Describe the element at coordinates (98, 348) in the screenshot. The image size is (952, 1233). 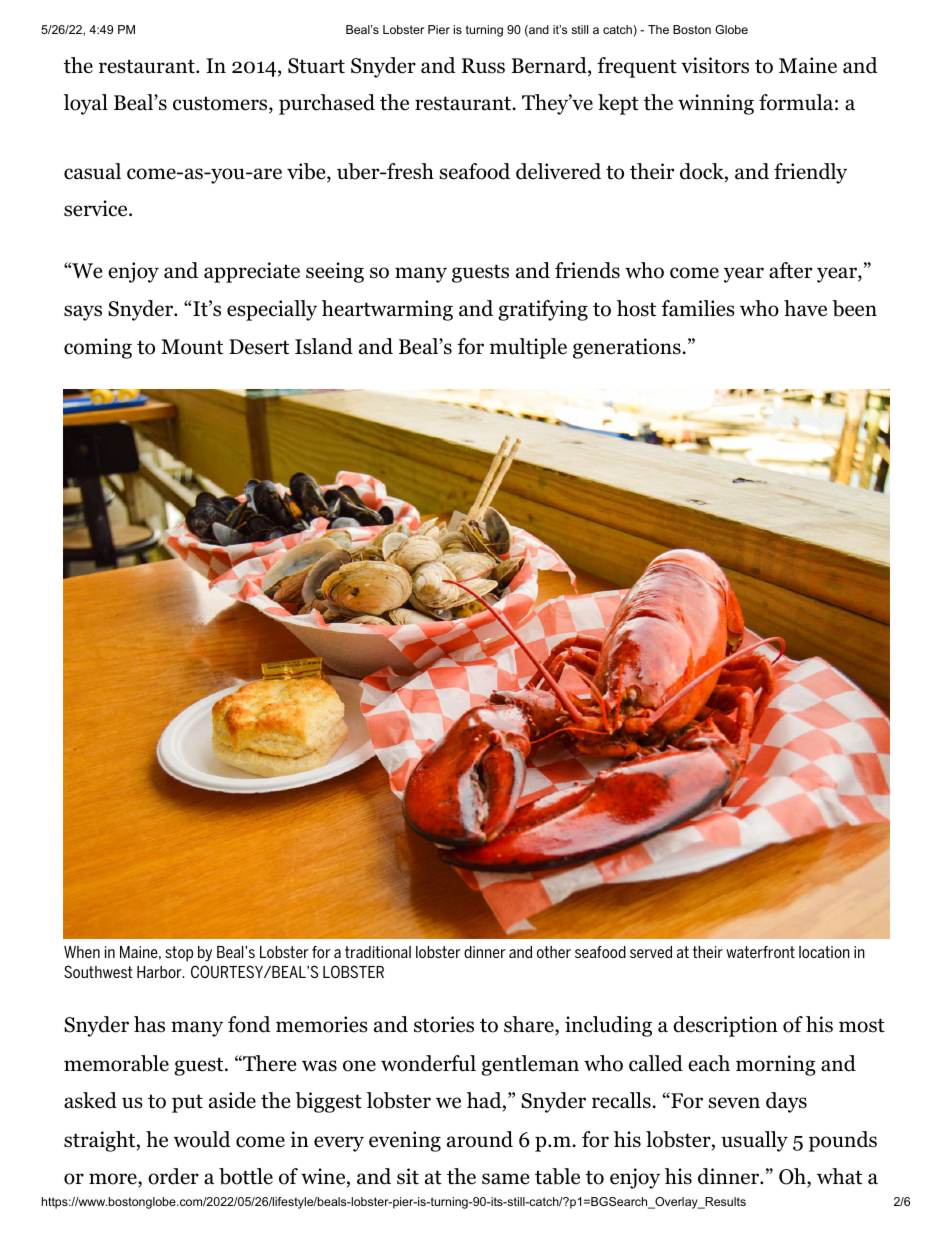
I see `coming` at that location.
